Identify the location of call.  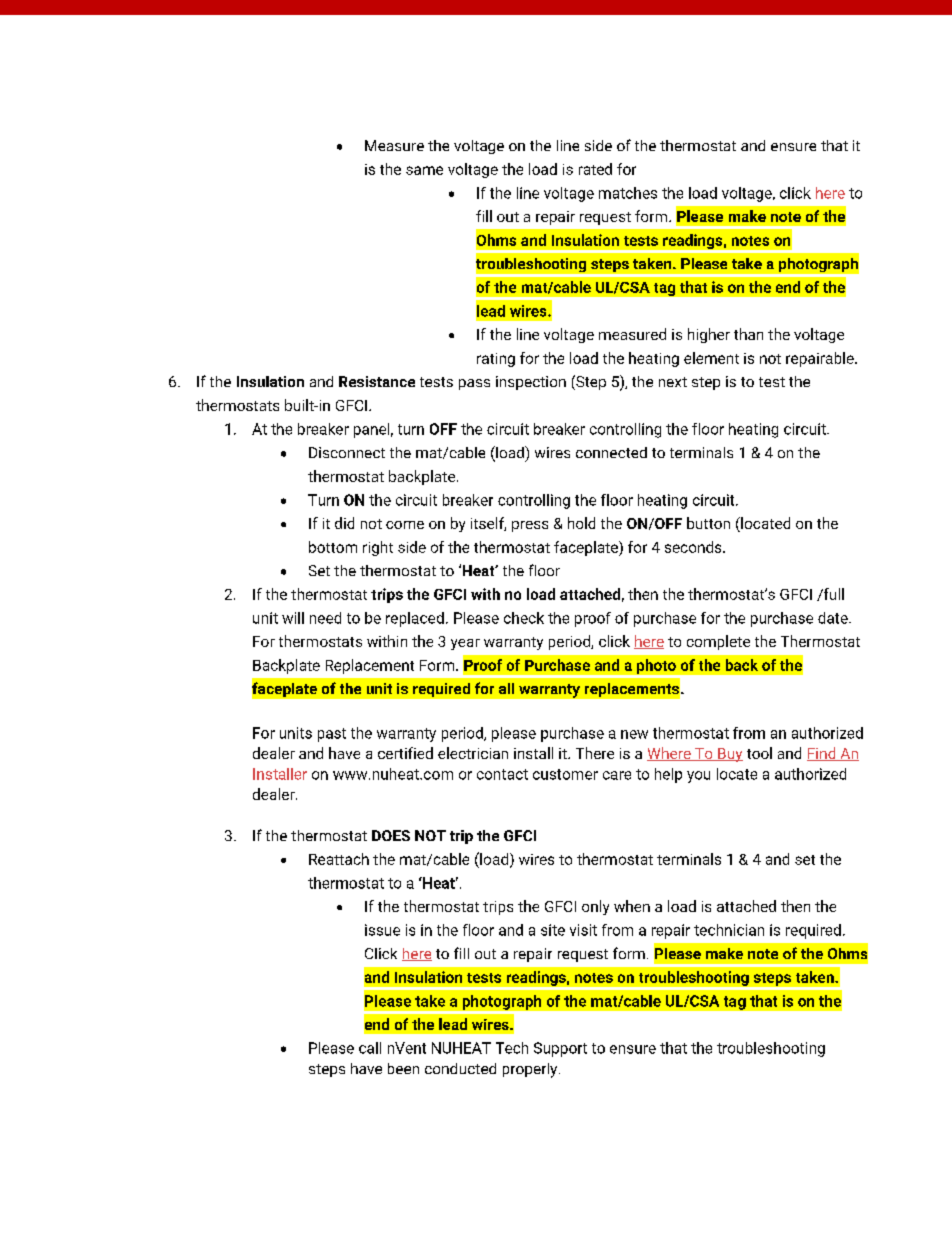
(370, 1048).
